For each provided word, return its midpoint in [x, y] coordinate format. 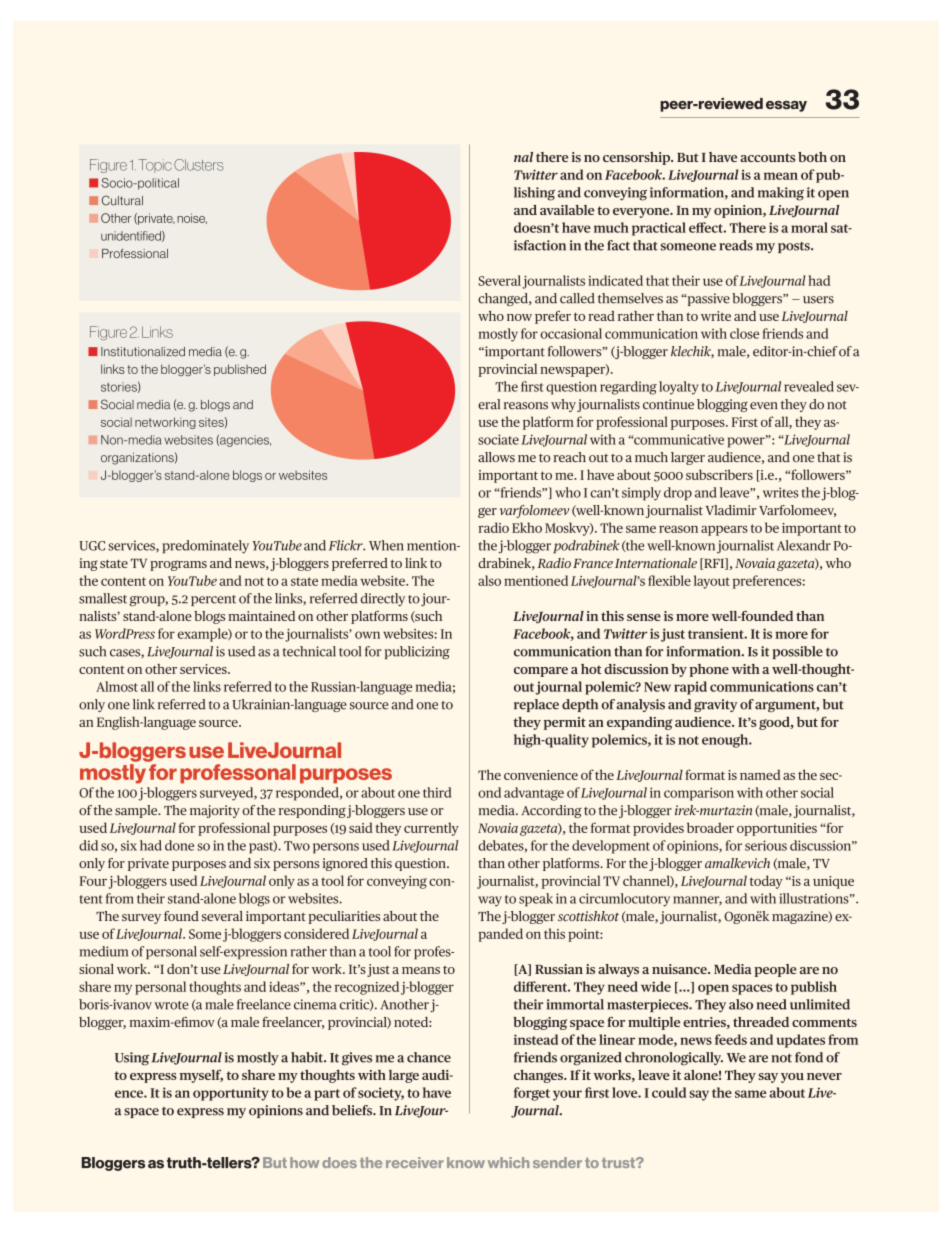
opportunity [231, 1094]
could [669, 1092]
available [567, 210]
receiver [415, 1162]
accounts [767, 157]
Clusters [199, 165]
